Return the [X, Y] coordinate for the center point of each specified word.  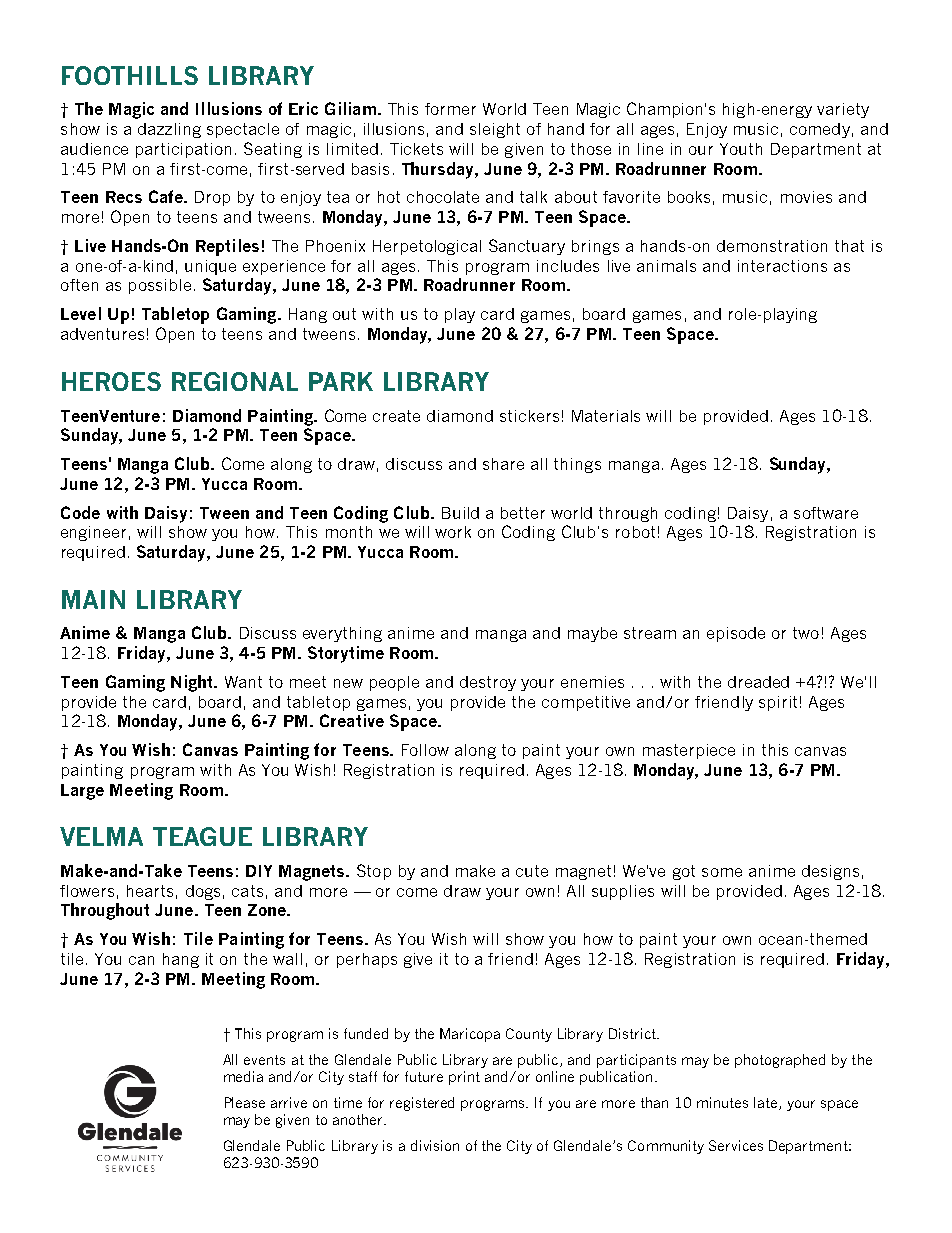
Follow [425, 750]
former [450, 109]
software [826, 513]
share [503, 464]
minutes [722, 1102]
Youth [741, 149]
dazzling [169, 130]
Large [82, 792]
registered [422, 1104]
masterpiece [689, 751]
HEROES [111, 381]
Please [245, 1102]
